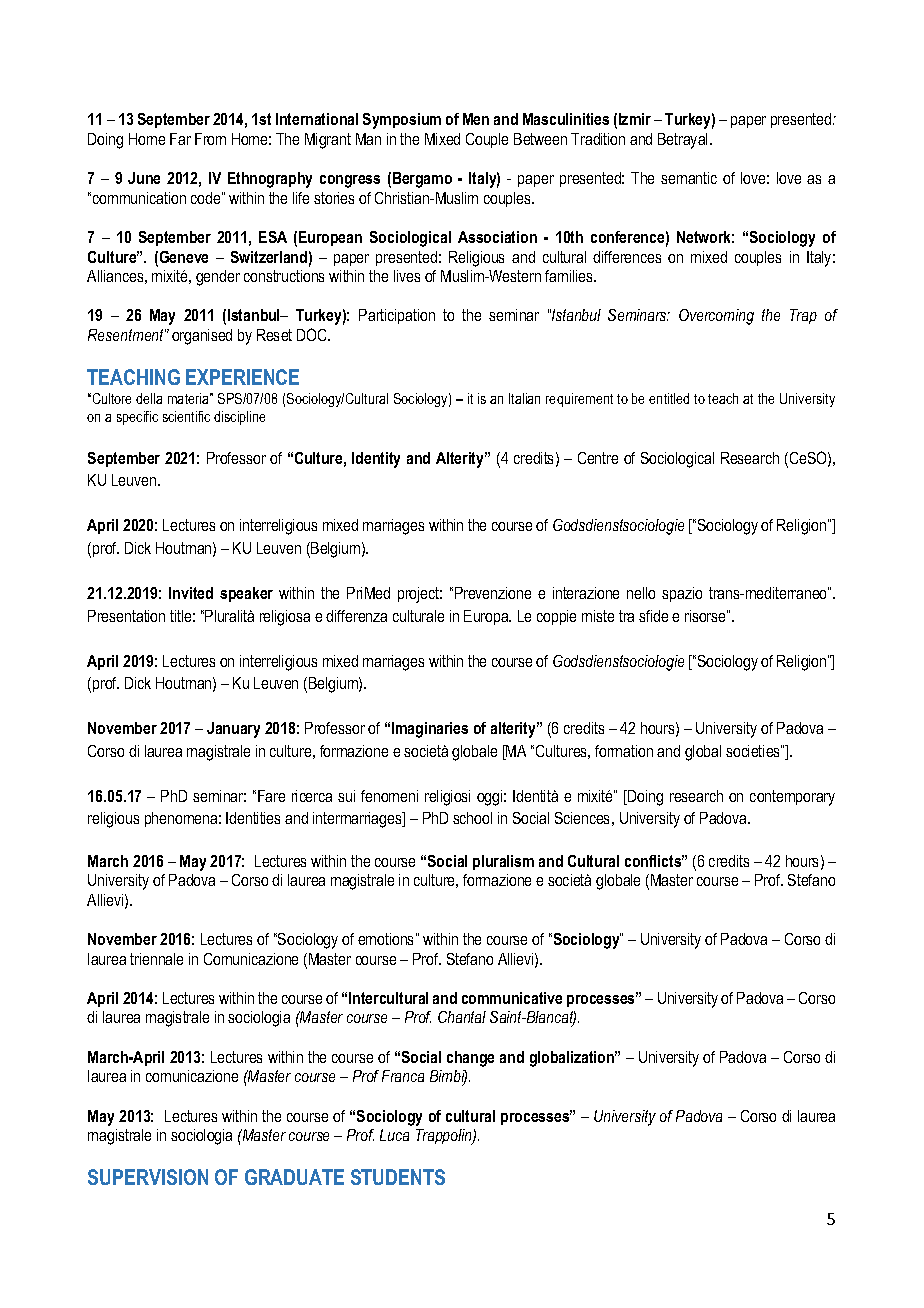 This page has width=924, height=1308. Describe the element at coordinates (716, 317) in the page. I see `Overcoming` at that location.
